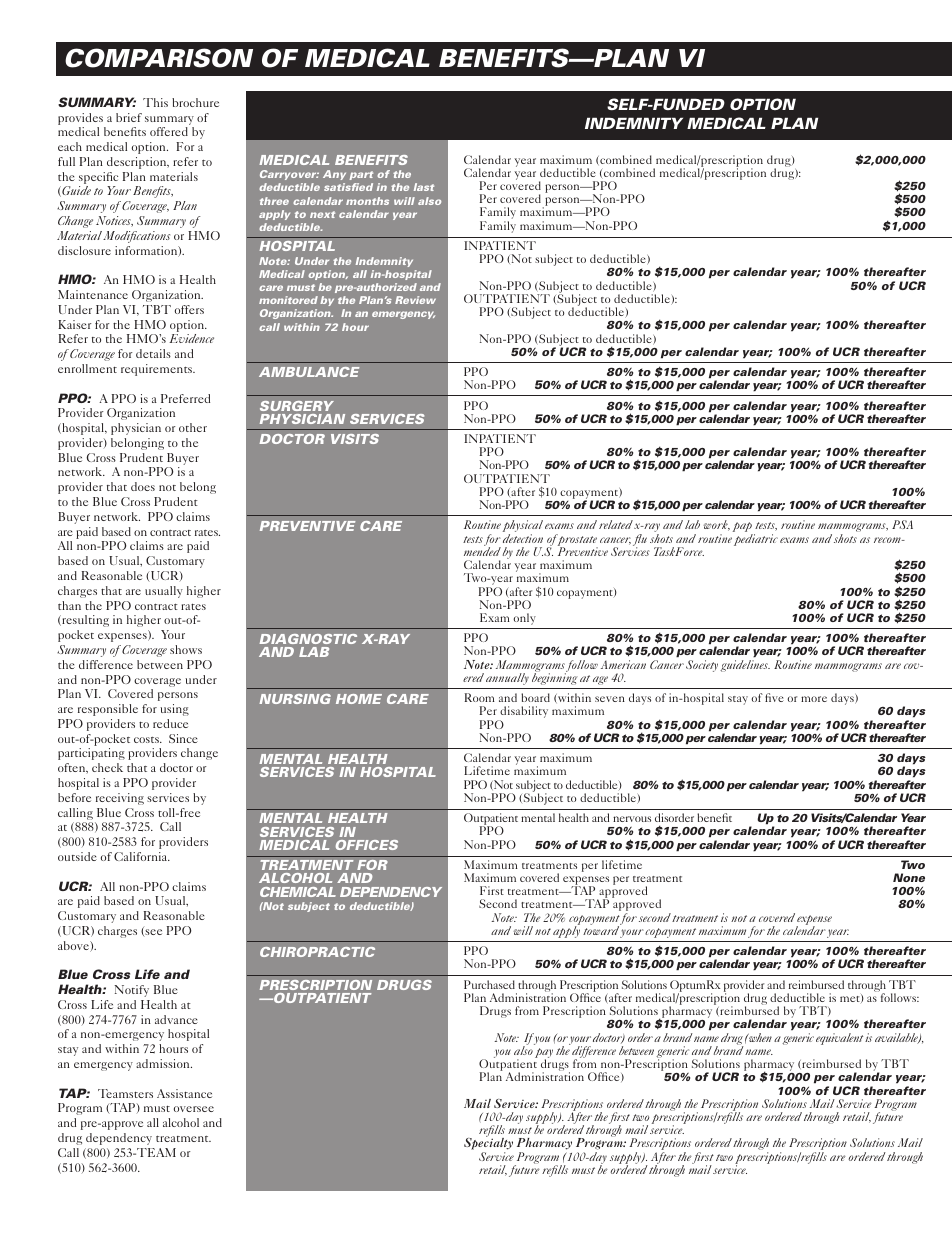 The height and width of the document is (1233, 952). I want to click on Specialty, so click(488, 1144).
